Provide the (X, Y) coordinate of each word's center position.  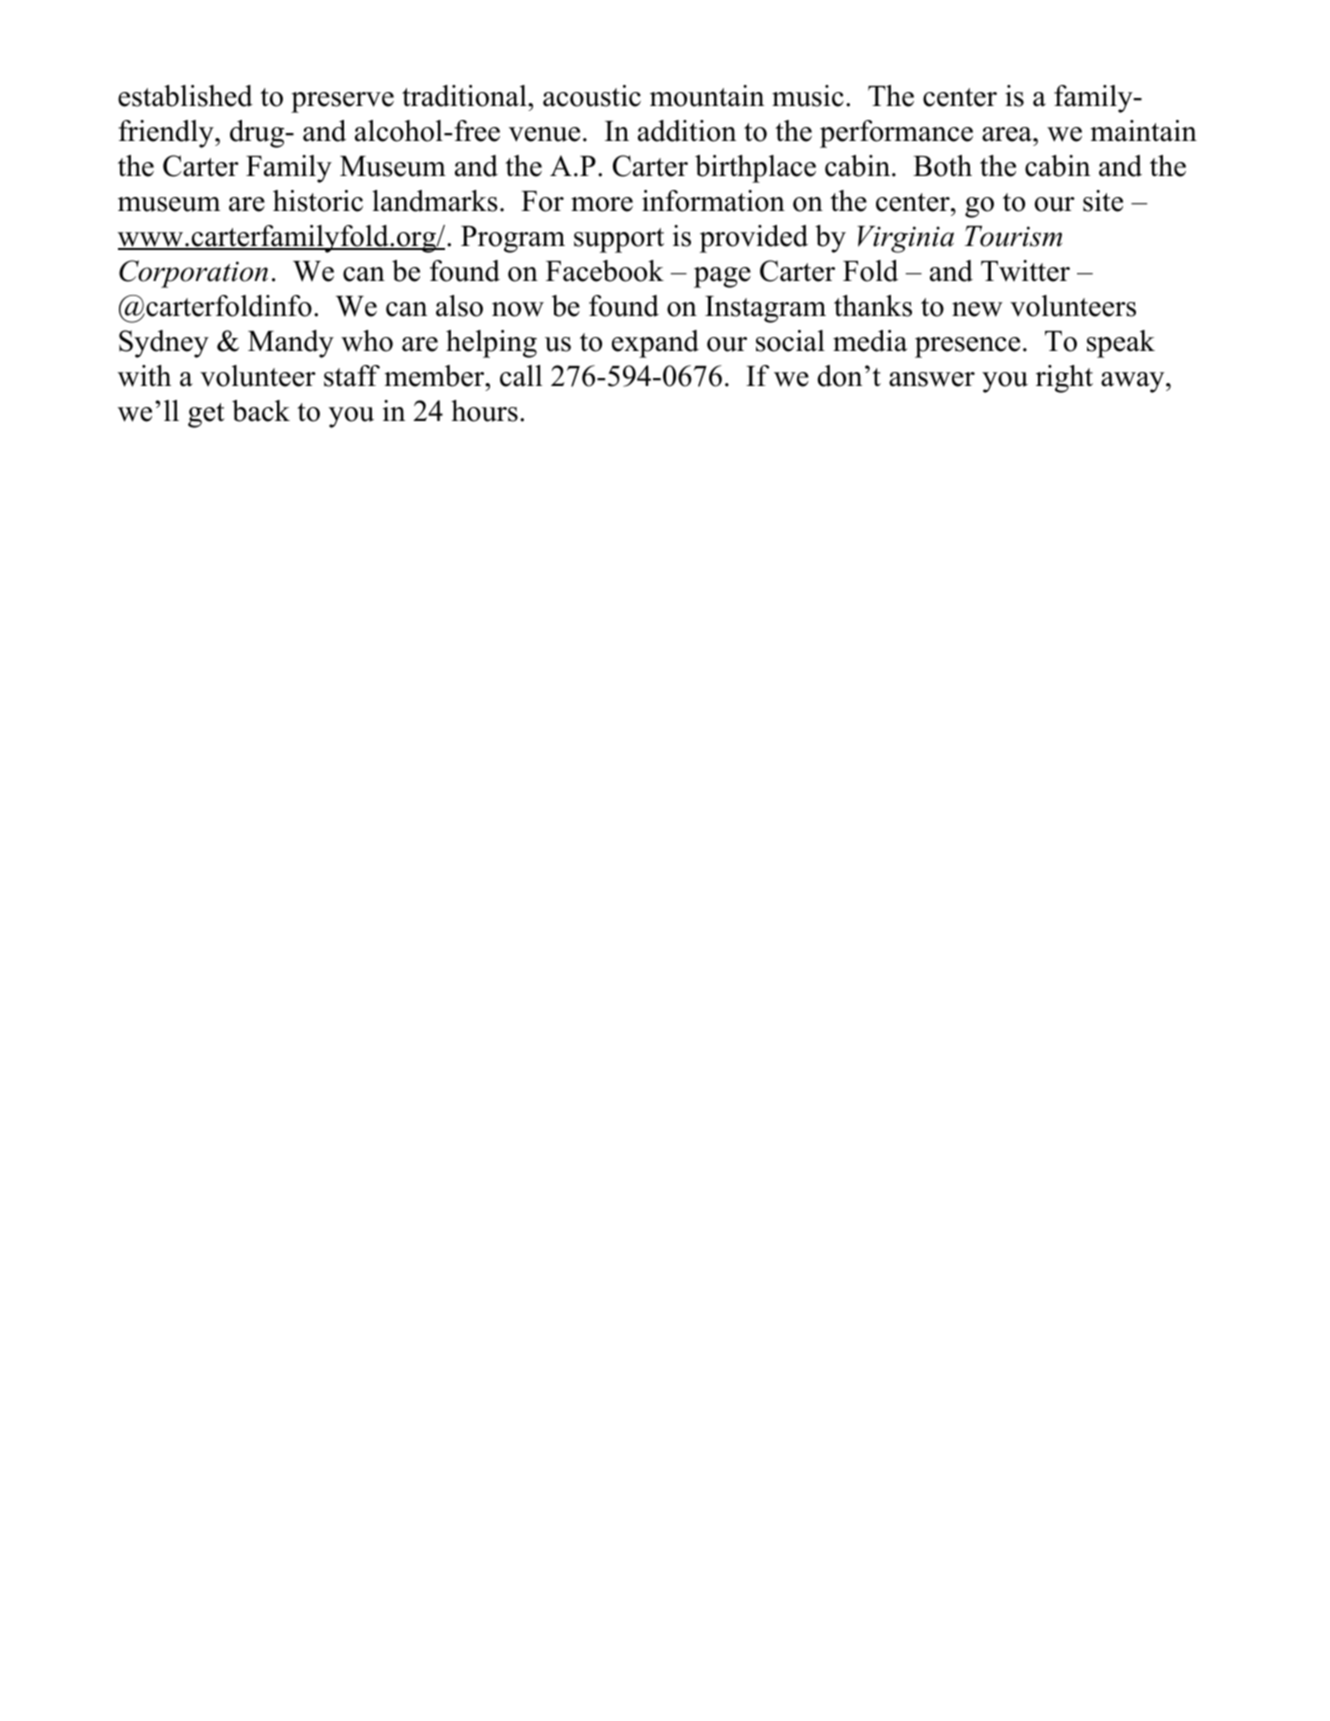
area (1008, 134)
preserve (342, 102)
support (619, 240)
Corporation (193, 274)
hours (484, 411)
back (261, 411)
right (1064, 379)
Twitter (1025, 271)
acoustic (592, 96)
